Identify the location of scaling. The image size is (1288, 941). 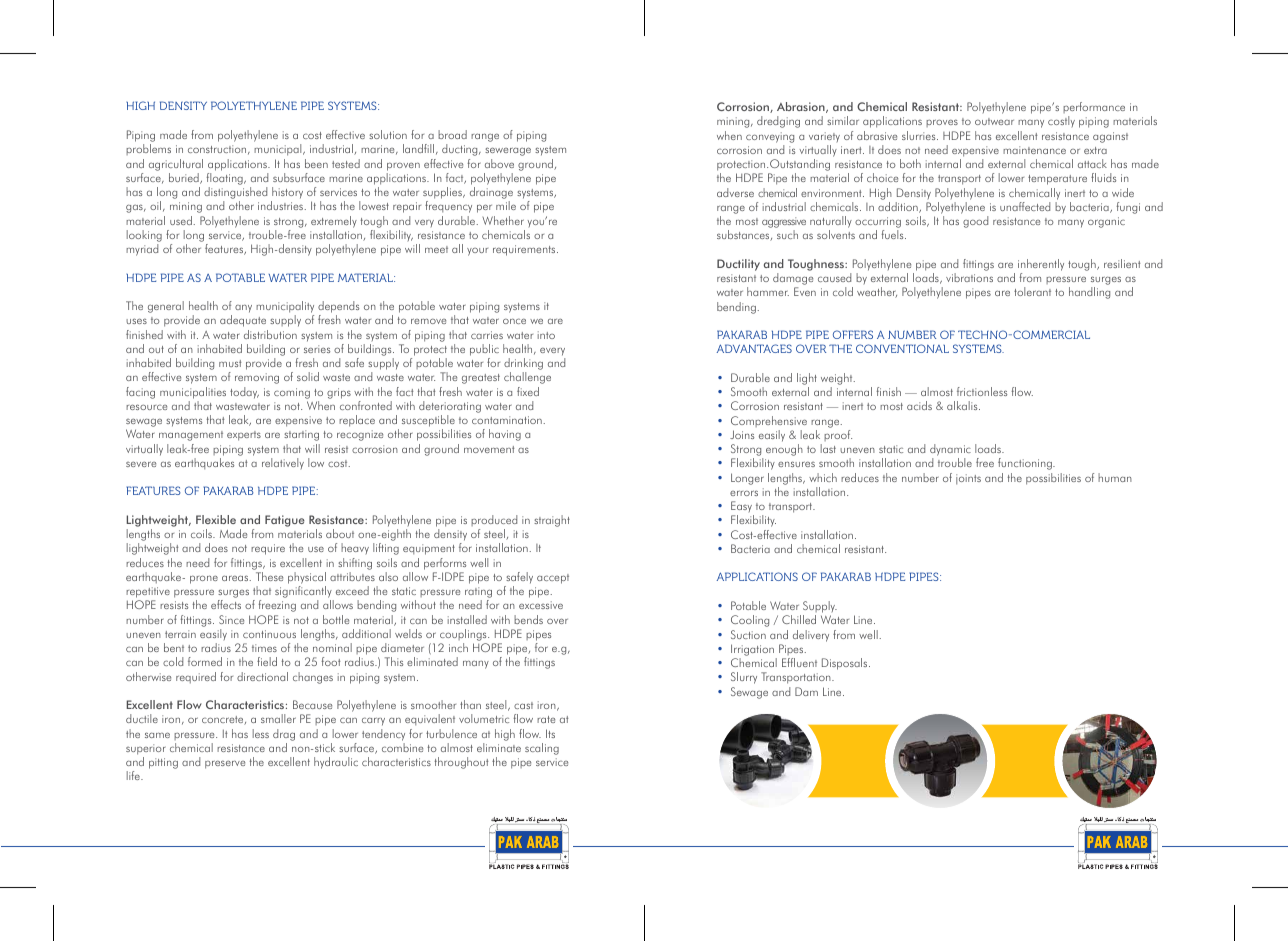
(542, 749).
